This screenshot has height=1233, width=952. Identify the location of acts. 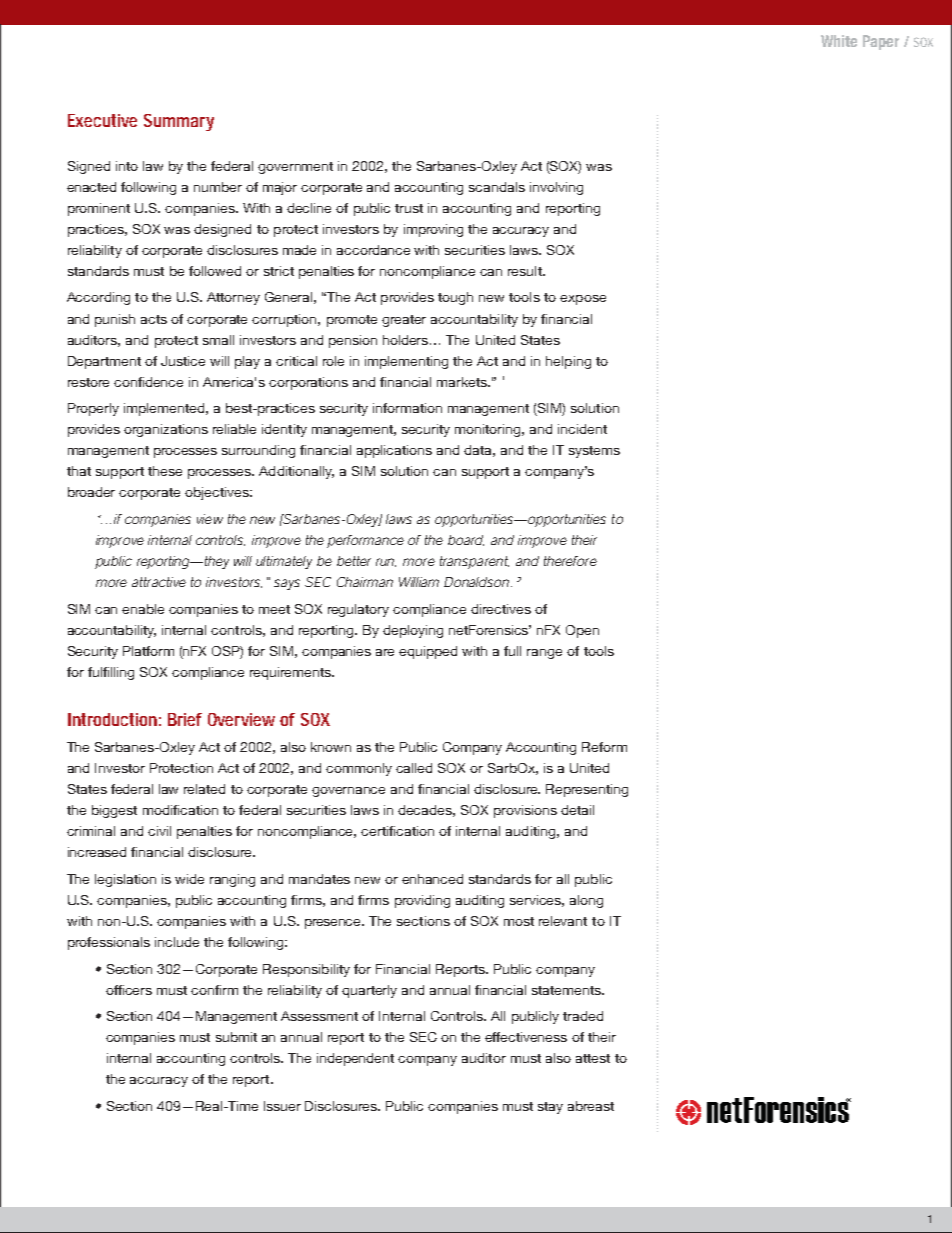
(154, 319).
